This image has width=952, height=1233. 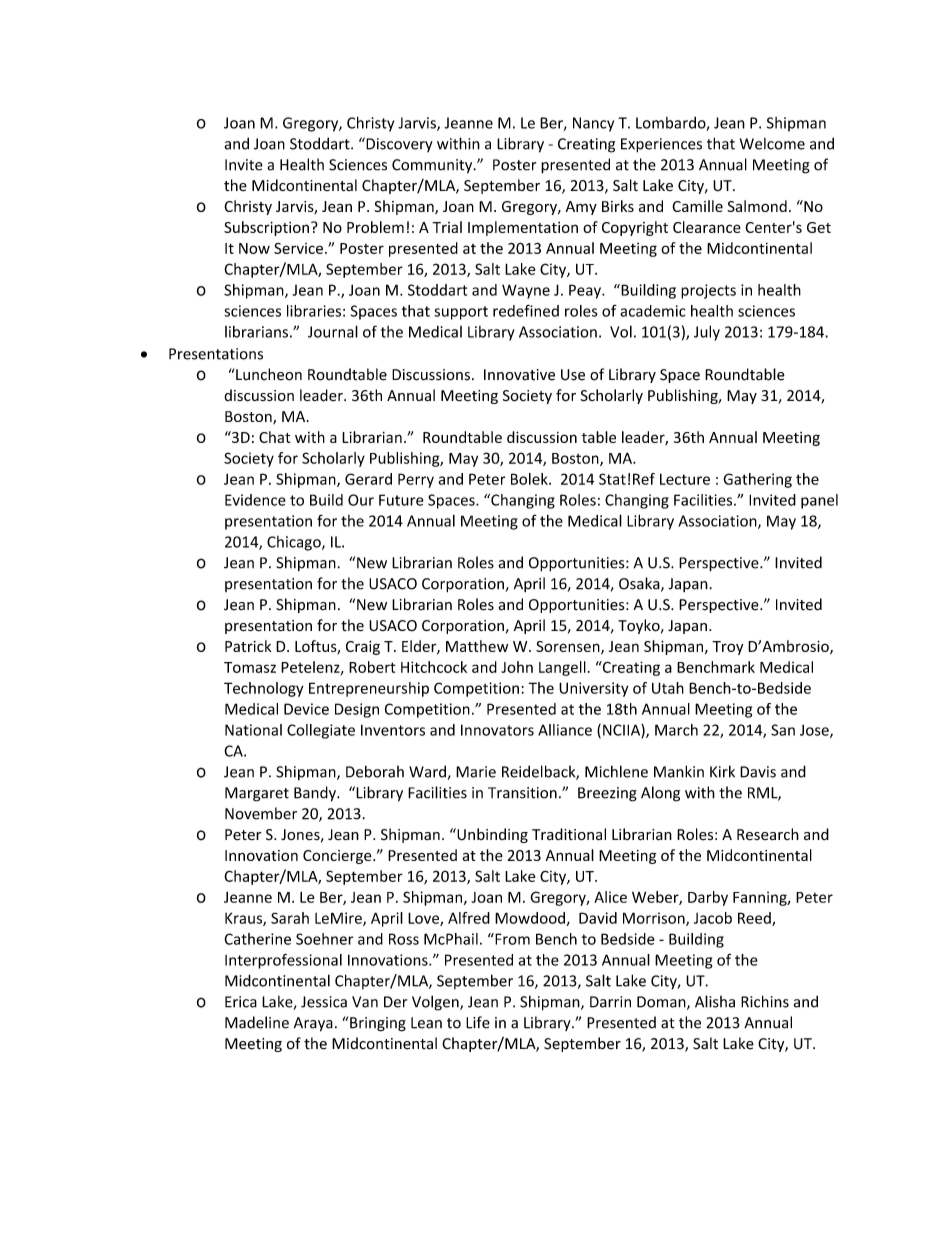 I want to click on Gathering, so click(x=757, y=480).
